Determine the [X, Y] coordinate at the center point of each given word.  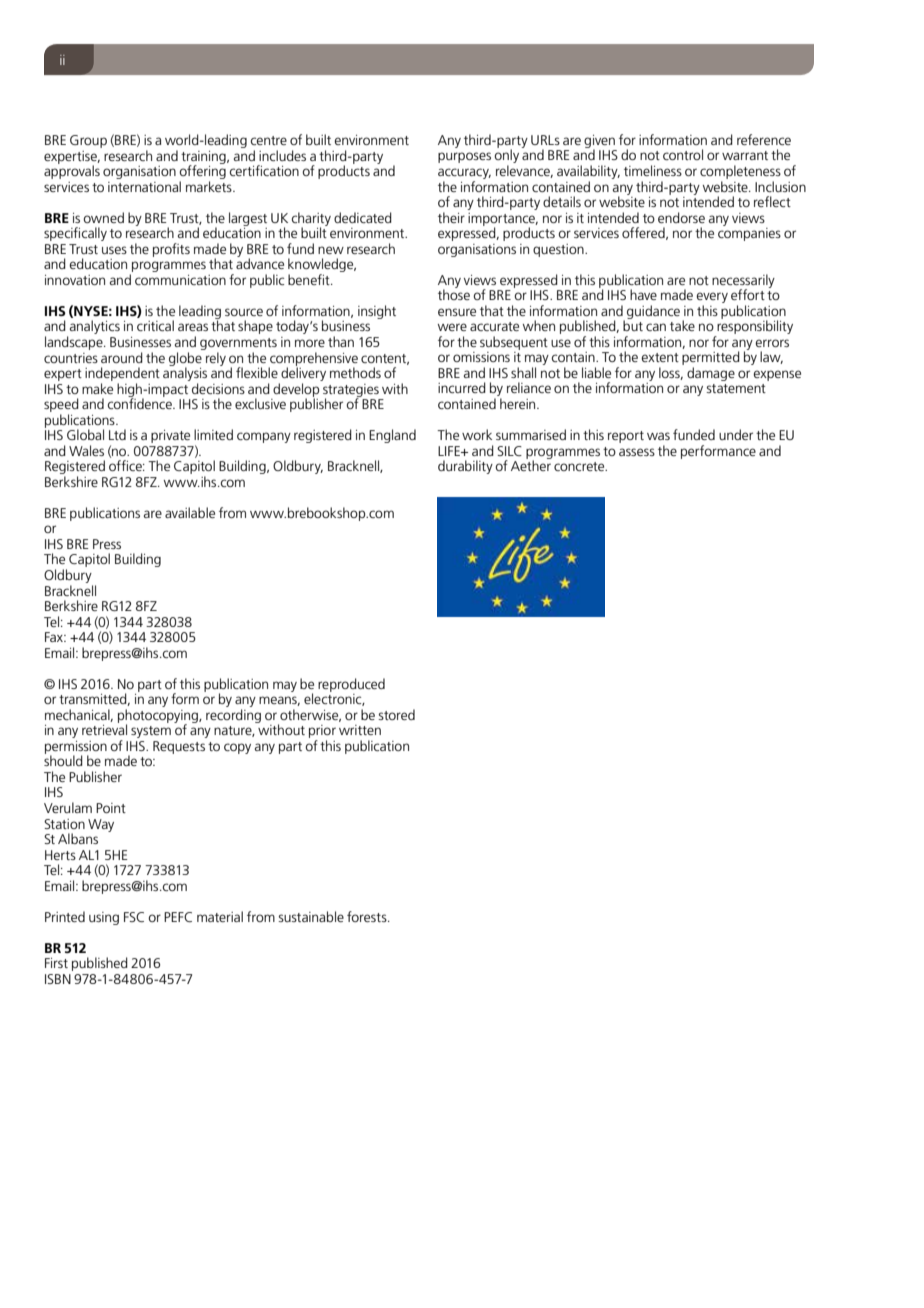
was [658, 436]
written [360, 730]
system [151, 732]
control [683, 154]
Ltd [117, 434]
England [392, 436]
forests [368, 916]
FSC [134, 917]
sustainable [311, 916]
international [144, 186]
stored [396, 714]
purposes [464, 157]
